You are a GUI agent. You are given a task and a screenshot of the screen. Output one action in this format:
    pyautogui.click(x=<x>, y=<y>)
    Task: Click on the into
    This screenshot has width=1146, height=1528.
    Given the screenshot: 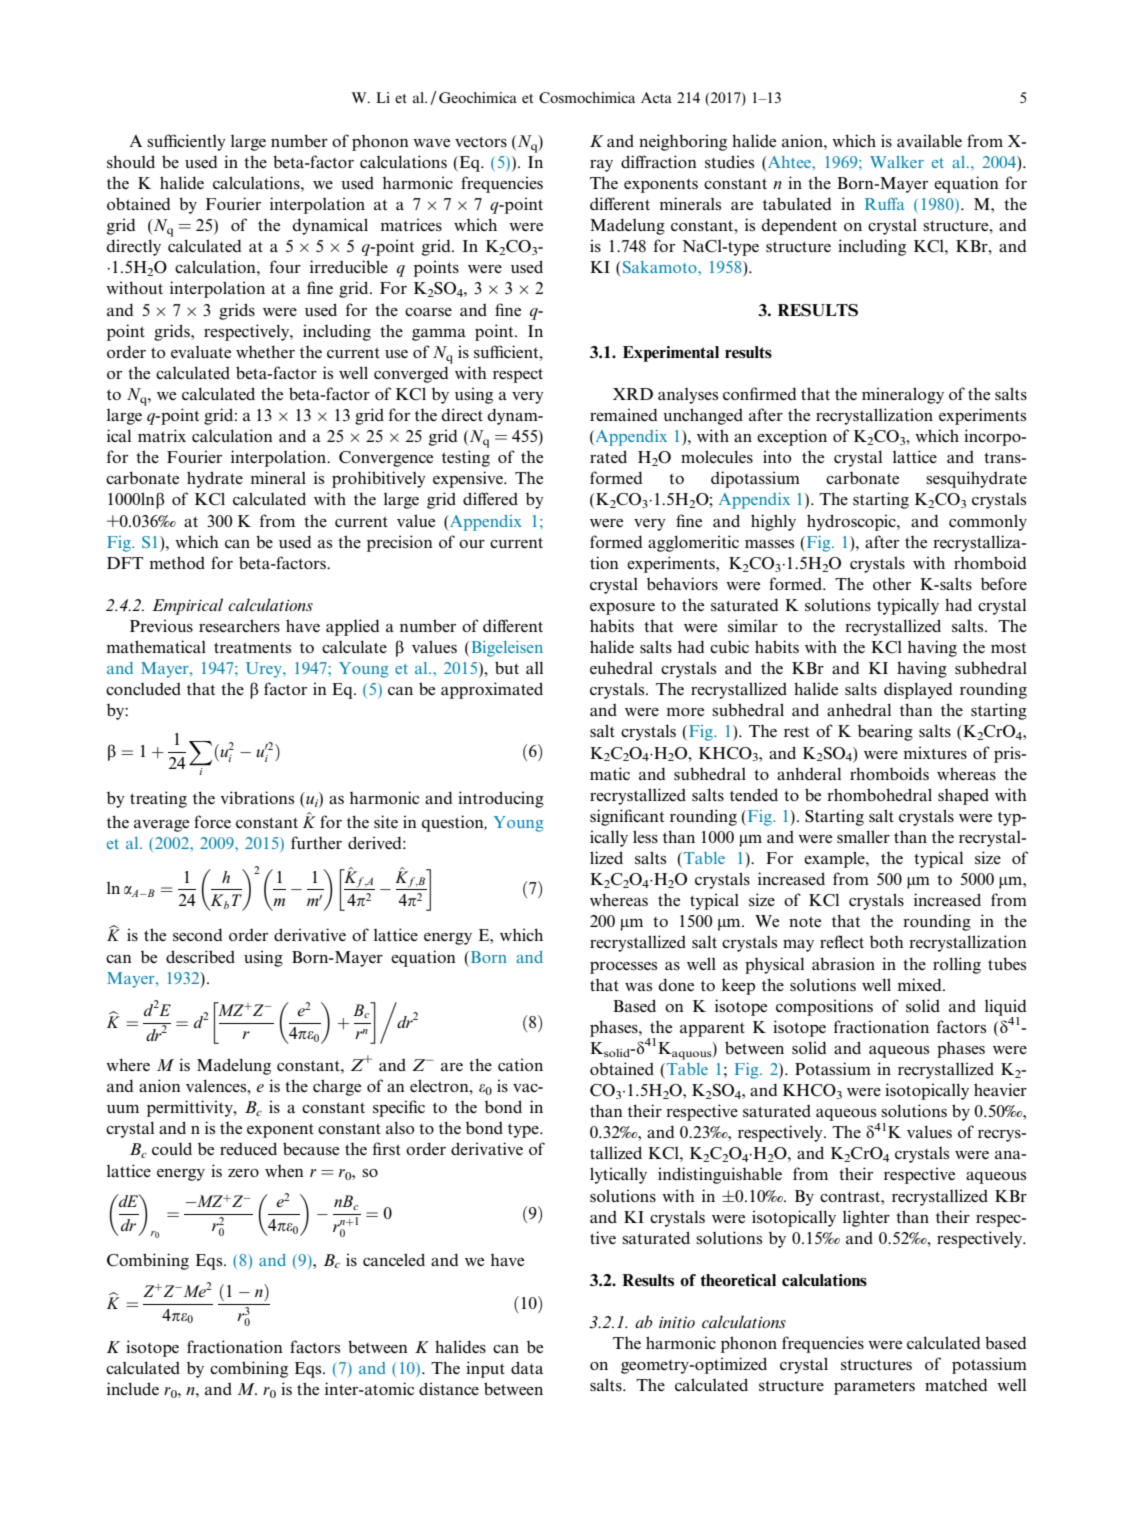 What is the action you would take?
    pyautogui.click(x=777, y=456)
